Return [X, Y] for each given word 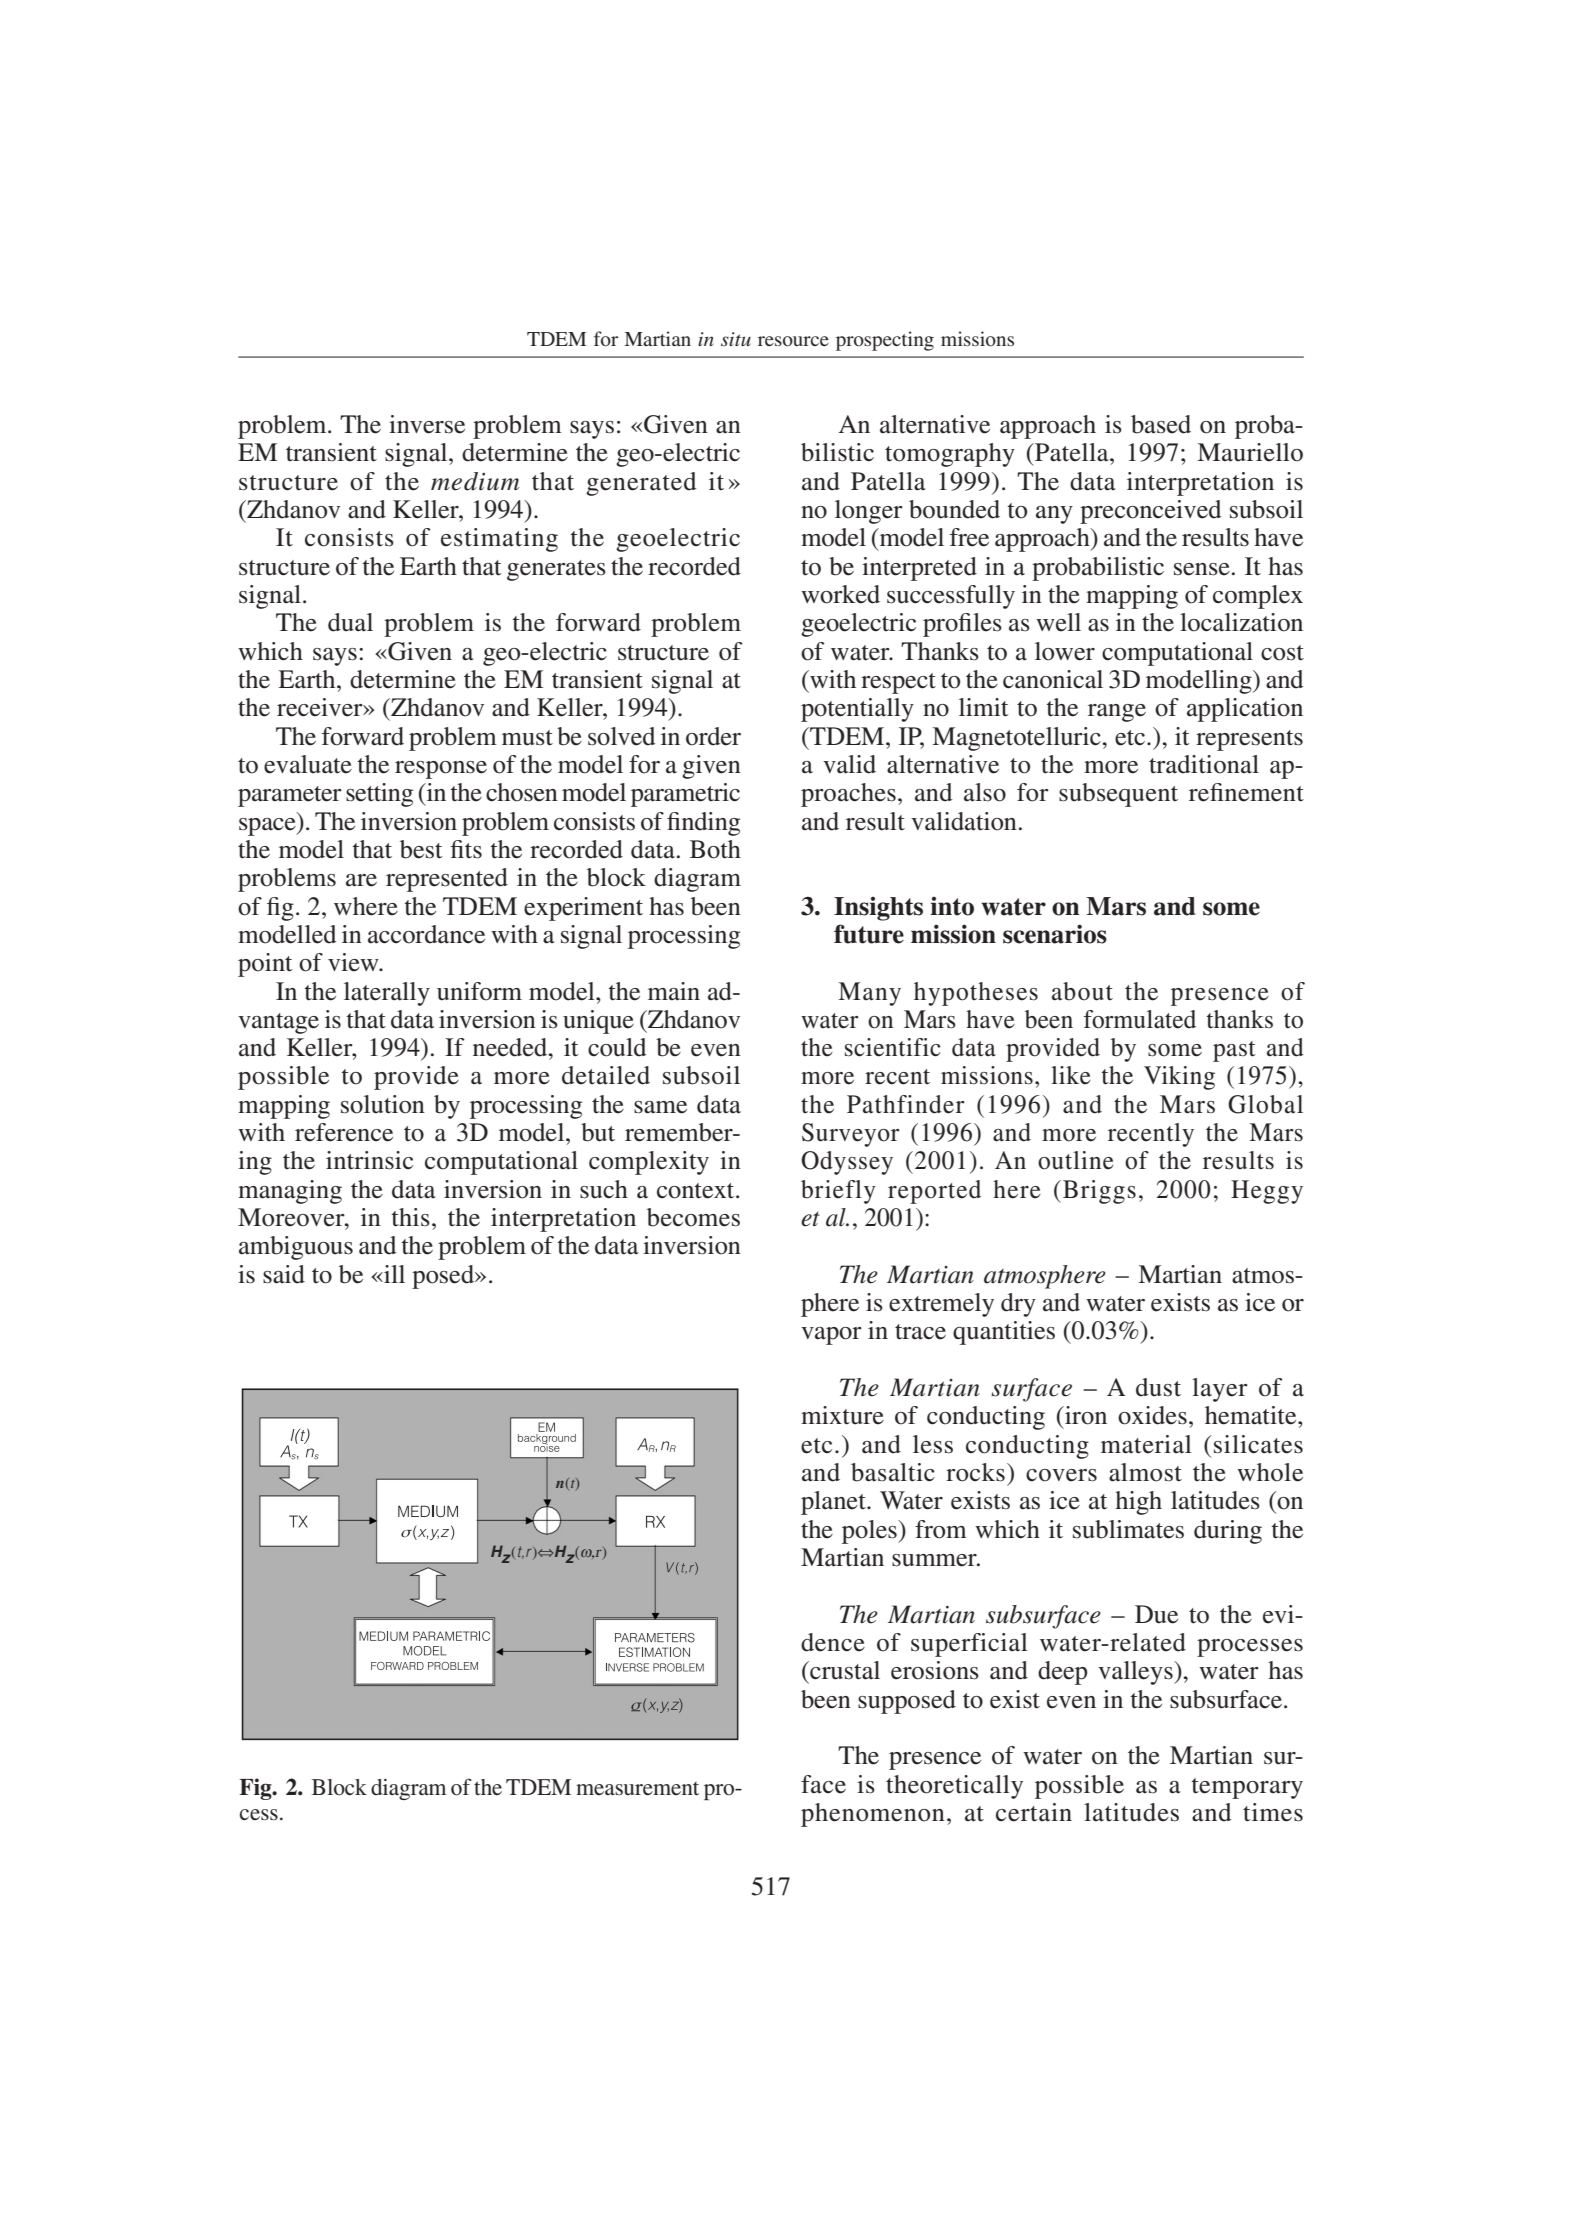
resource [793, 341]
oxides [1152, 1415]
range [1117, 713]
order [713, 736]
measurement [637, 1789]
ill [393, 1274]
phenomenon [873, 1815]
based [1161, 424]
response [441, 770]
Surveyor [851, 1135]
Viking [1179, 1078]
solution [383, 1104]
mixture [842, 1415]
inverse [427, 424]
